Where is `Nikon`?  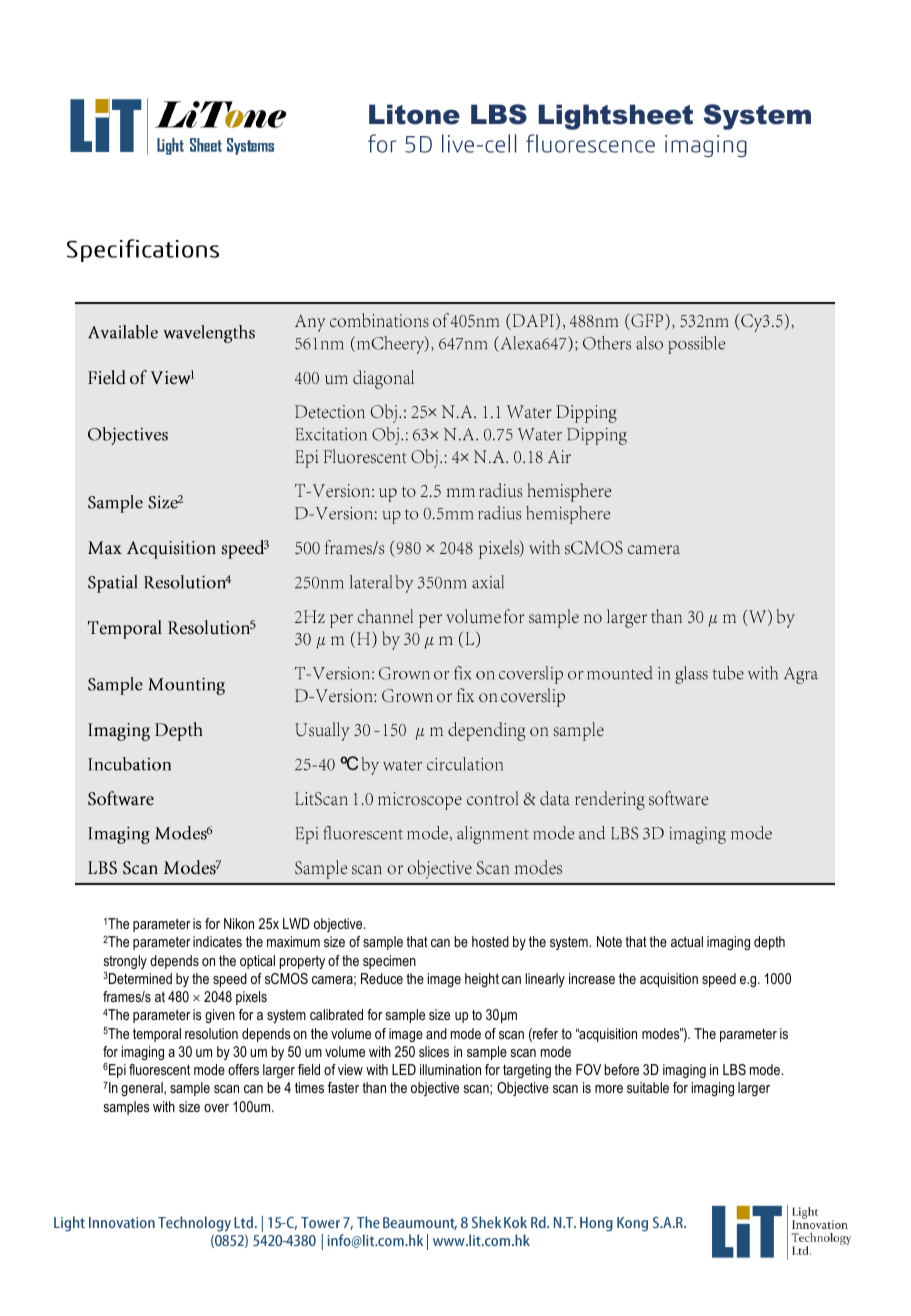
Nikon is located at coordinates (239, 923).
